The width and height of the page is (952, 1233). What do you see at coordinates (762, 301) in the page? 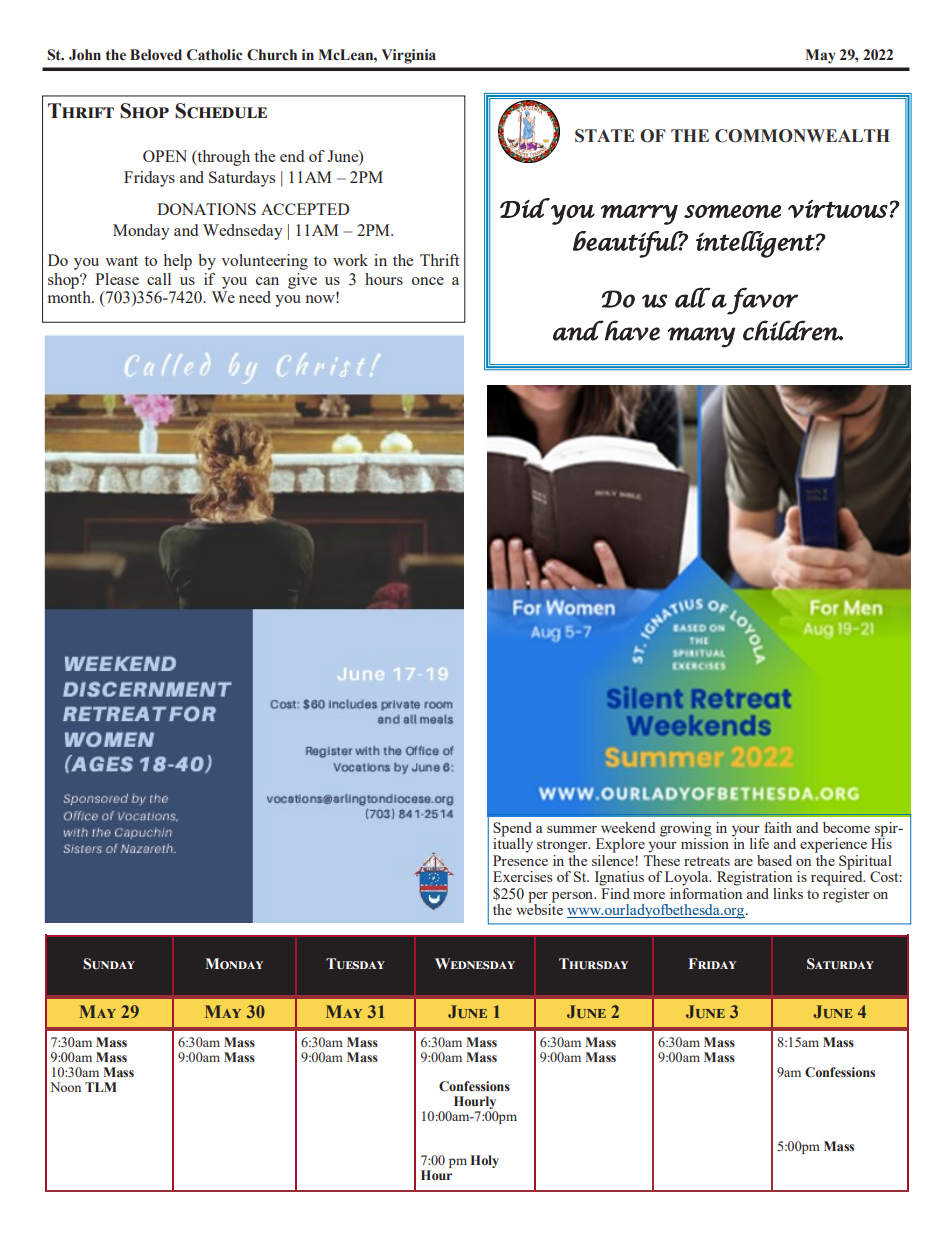
I see `favor` at bounding box center [762, 301].
